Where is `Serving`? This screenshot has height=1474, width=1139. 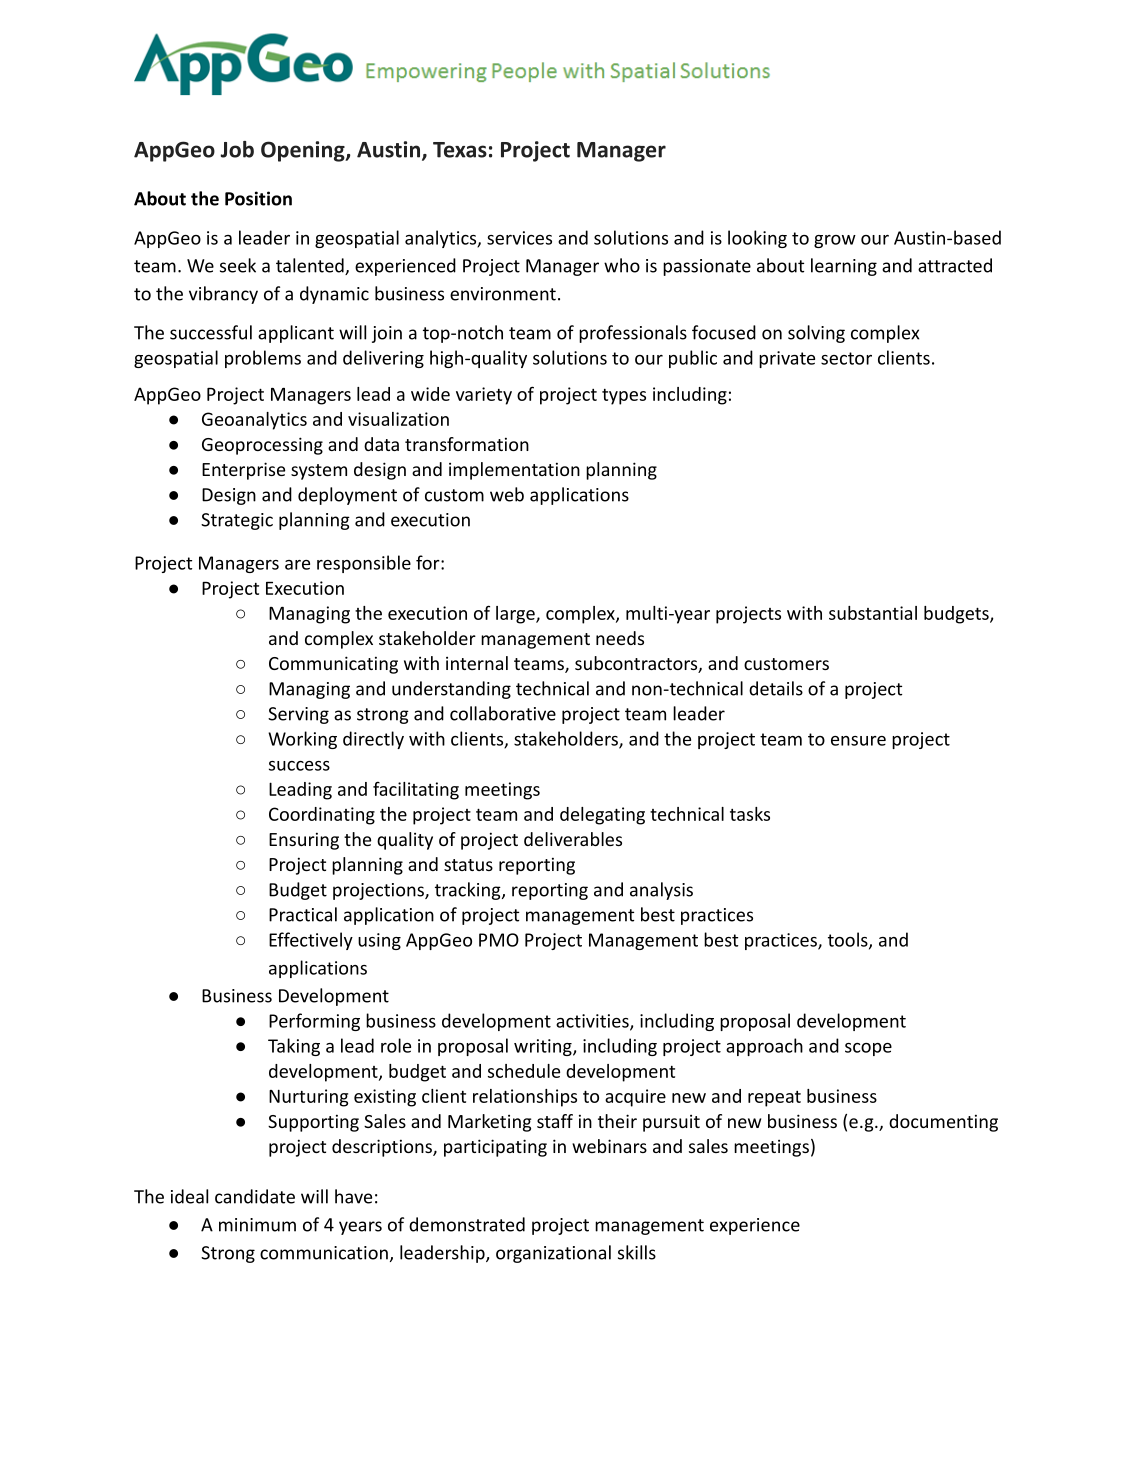 Serving is located at coordinates (298, 715).
